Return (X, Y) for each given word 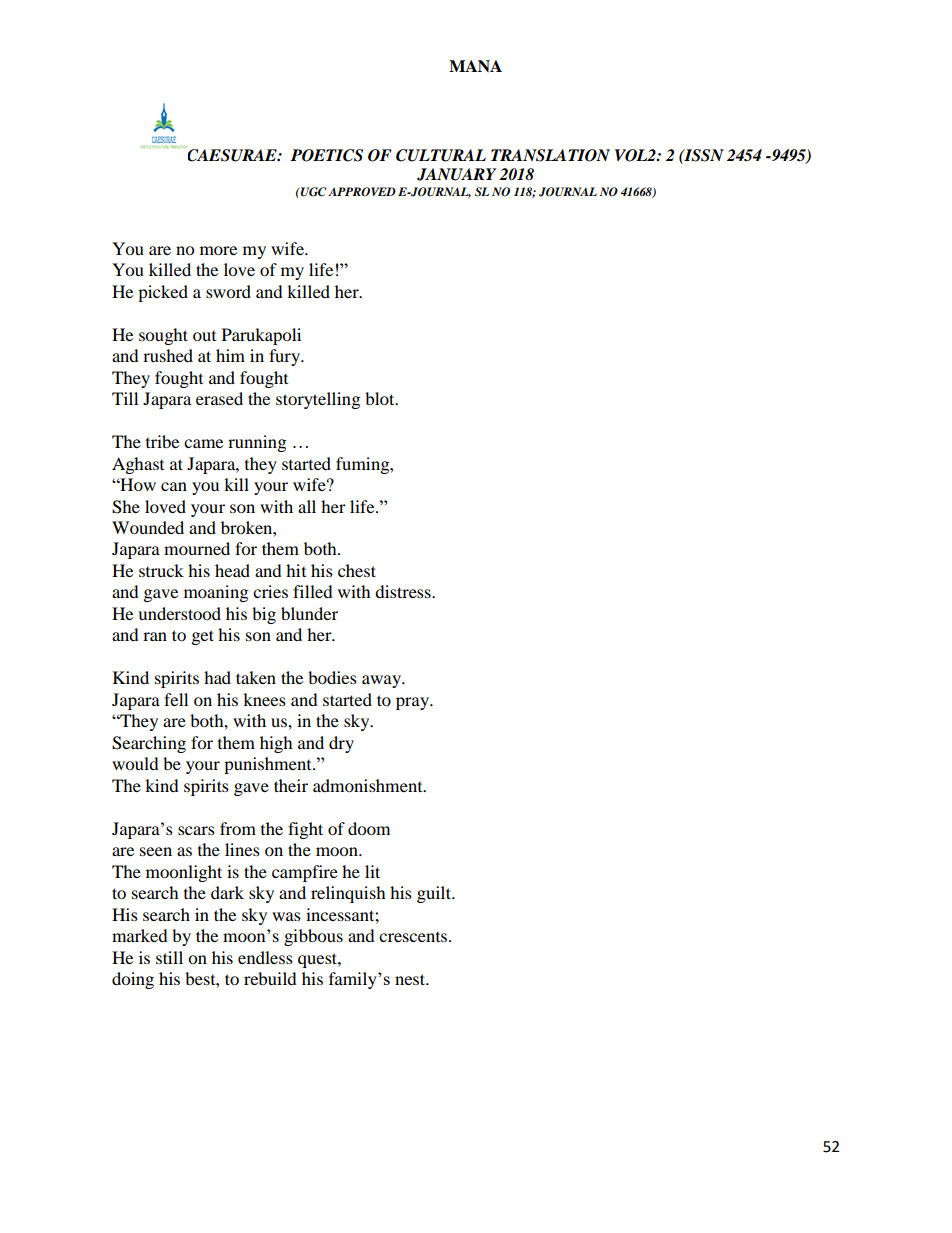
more (218, 250)
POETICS (327, 155)
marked (140, 935)
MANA (475, 66)
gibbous (313, 937)
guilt (435, 894)
